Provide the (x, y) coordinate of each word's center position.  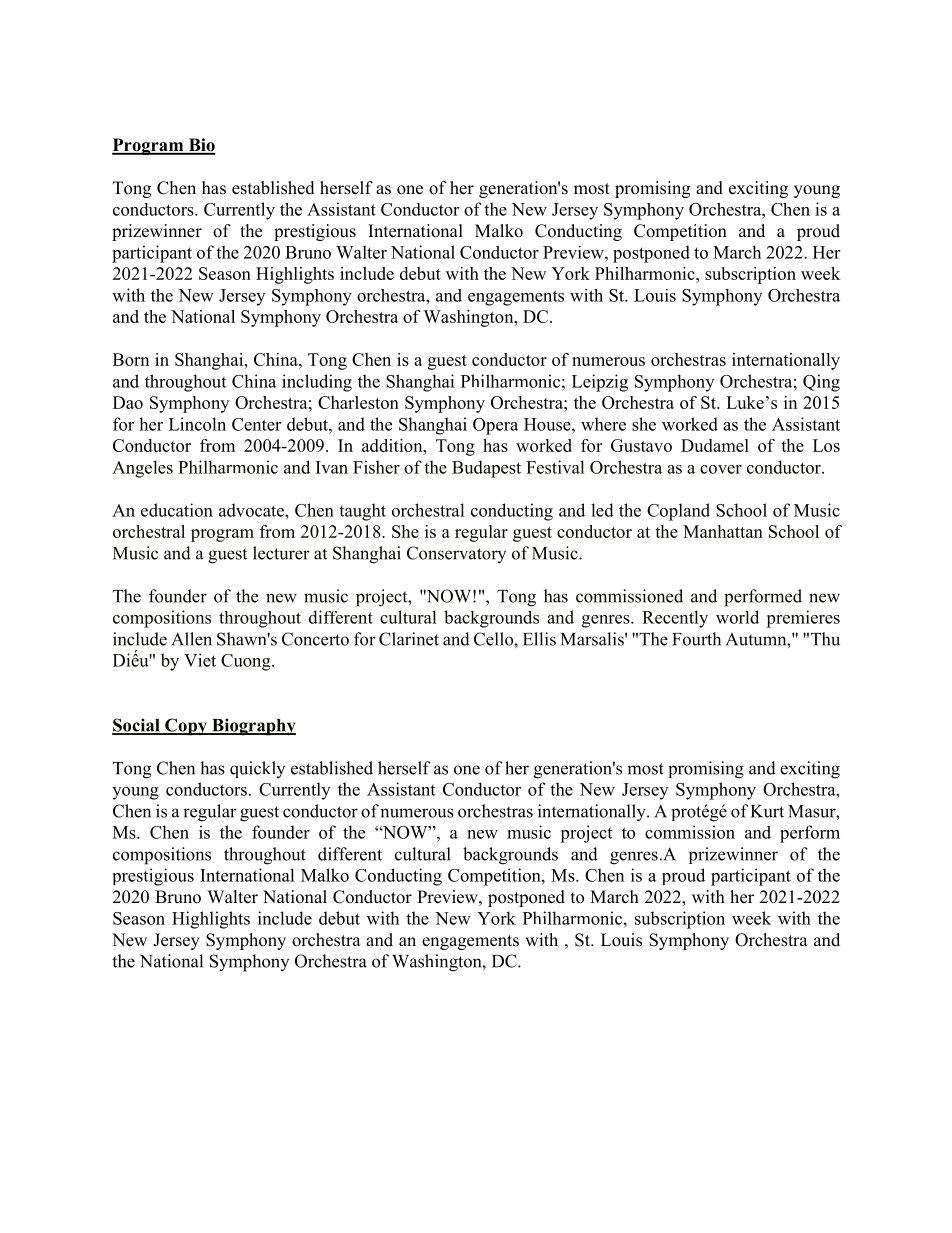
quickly (257, 769)
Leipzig (600, 383)
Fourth (696, 639)
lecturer (281, 553)
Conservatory (456, 554)
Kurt (767, 811)
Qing (821, 383)
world (737, 617)
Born (131, 359)
